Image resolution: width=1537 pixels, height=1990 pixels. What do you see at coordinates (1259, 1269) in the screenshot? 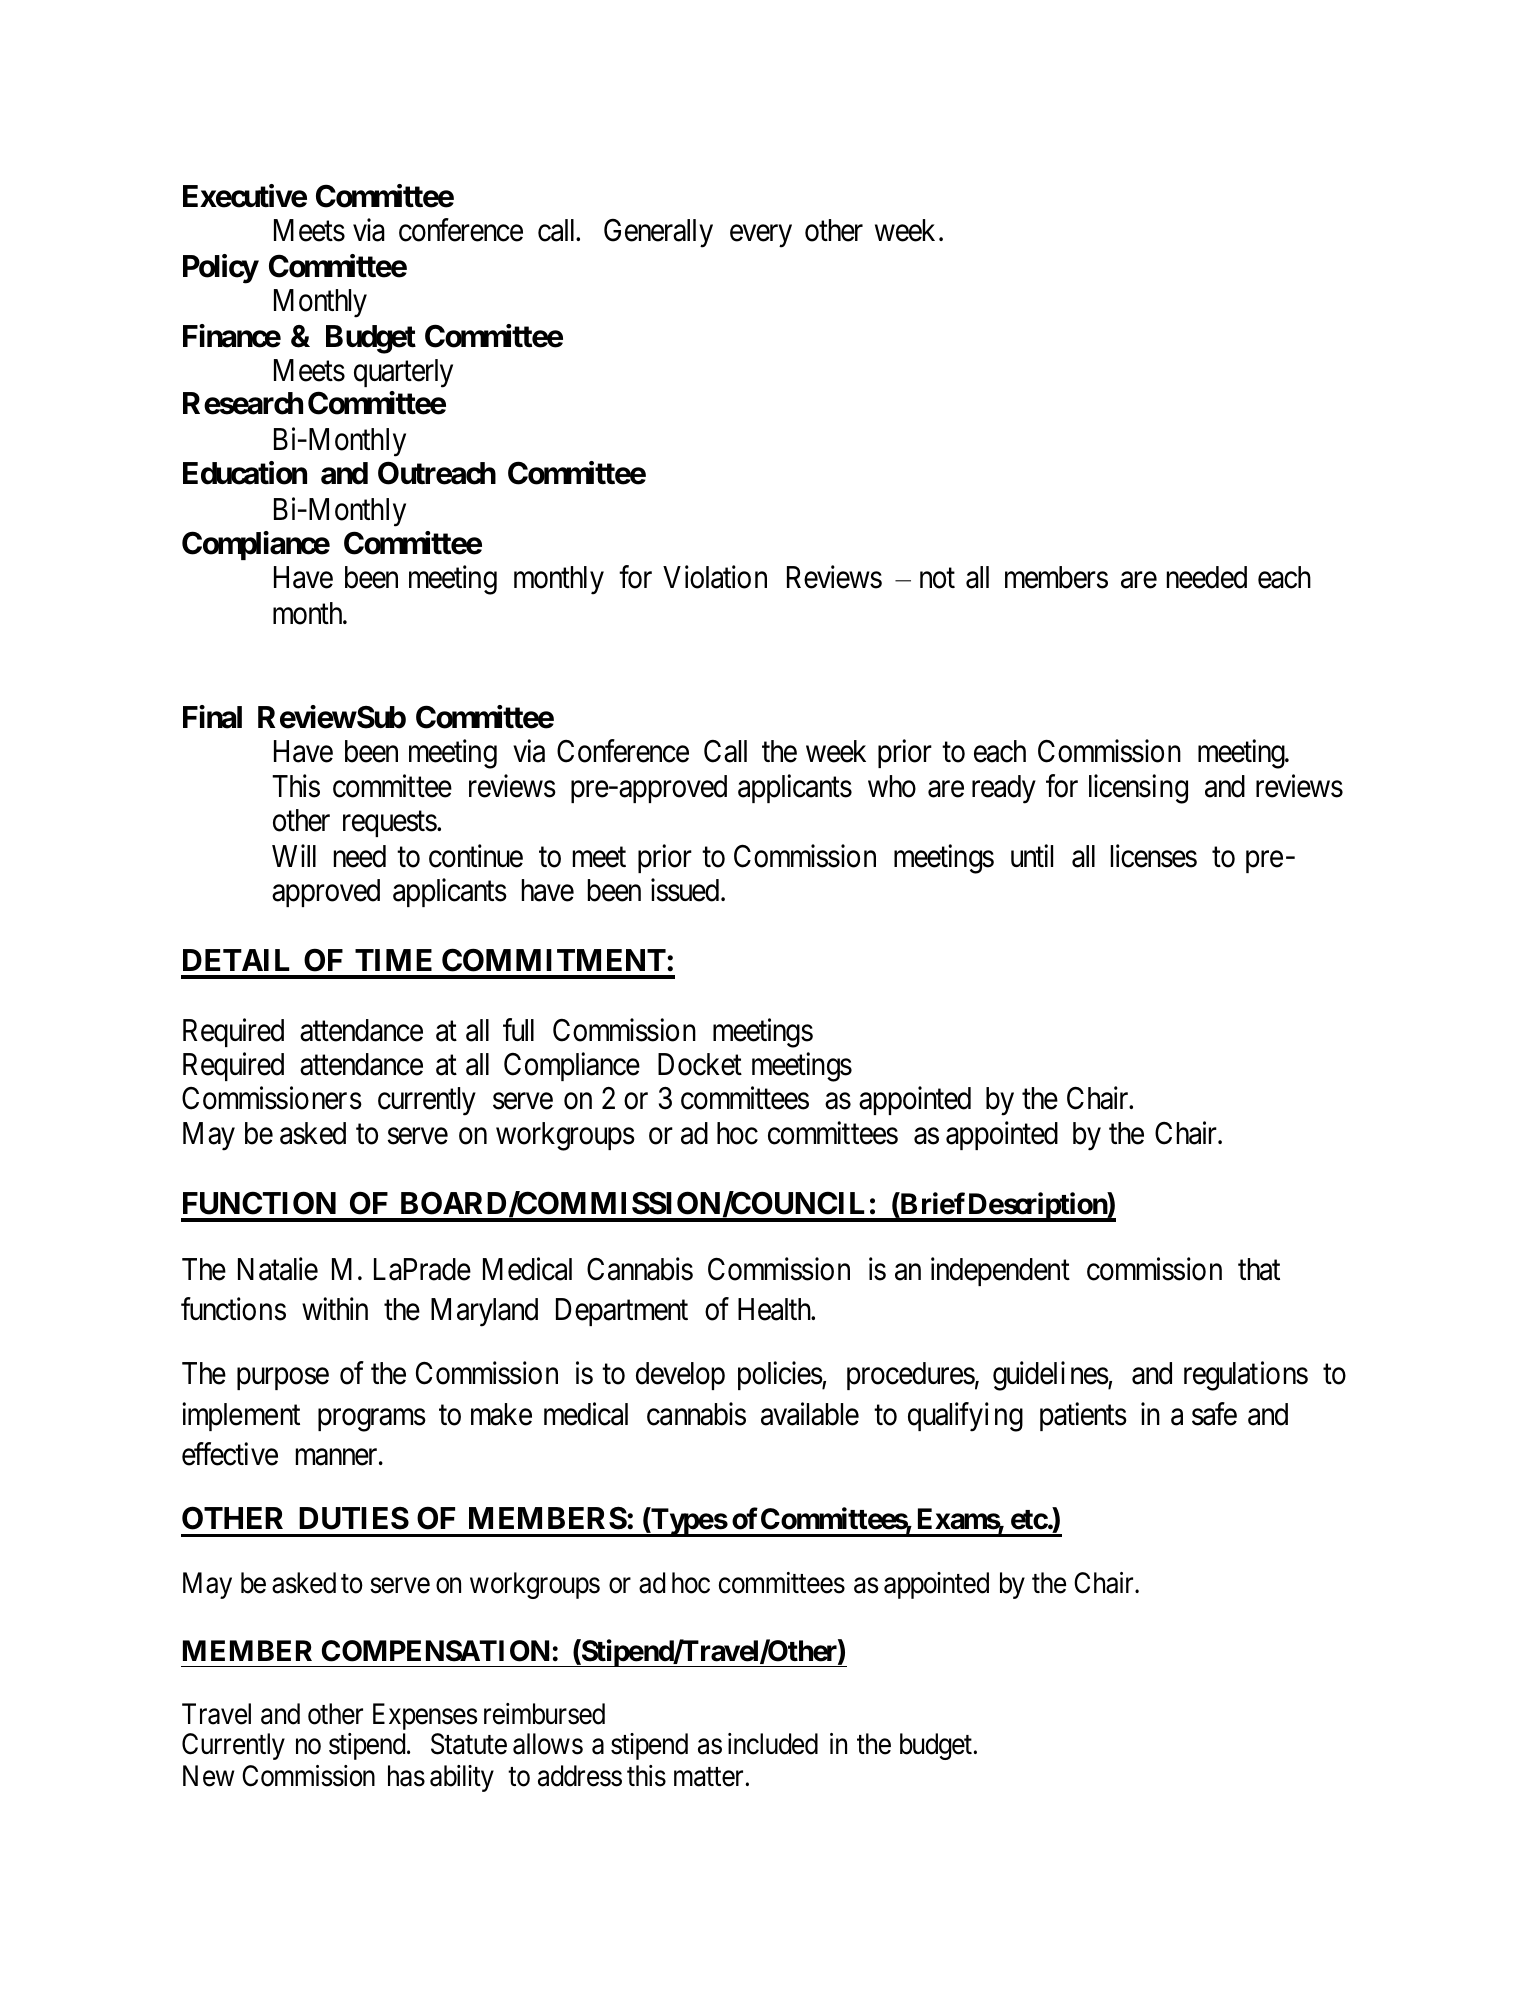
I see `that` at bounding box center [1259, 1269].
